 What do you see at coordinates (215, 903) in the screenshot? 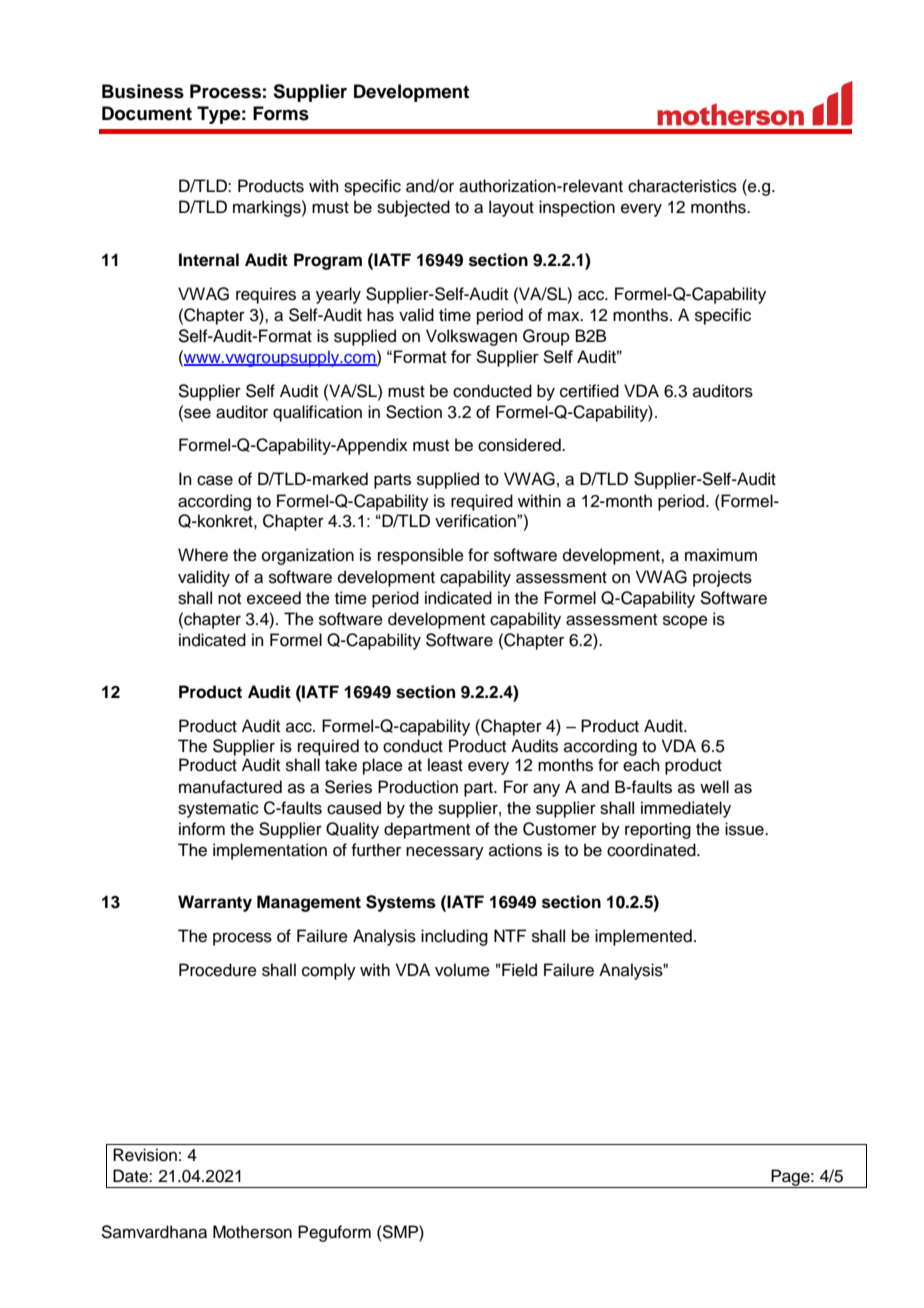
I see `Warranty` at bounding box center [215, 903].
